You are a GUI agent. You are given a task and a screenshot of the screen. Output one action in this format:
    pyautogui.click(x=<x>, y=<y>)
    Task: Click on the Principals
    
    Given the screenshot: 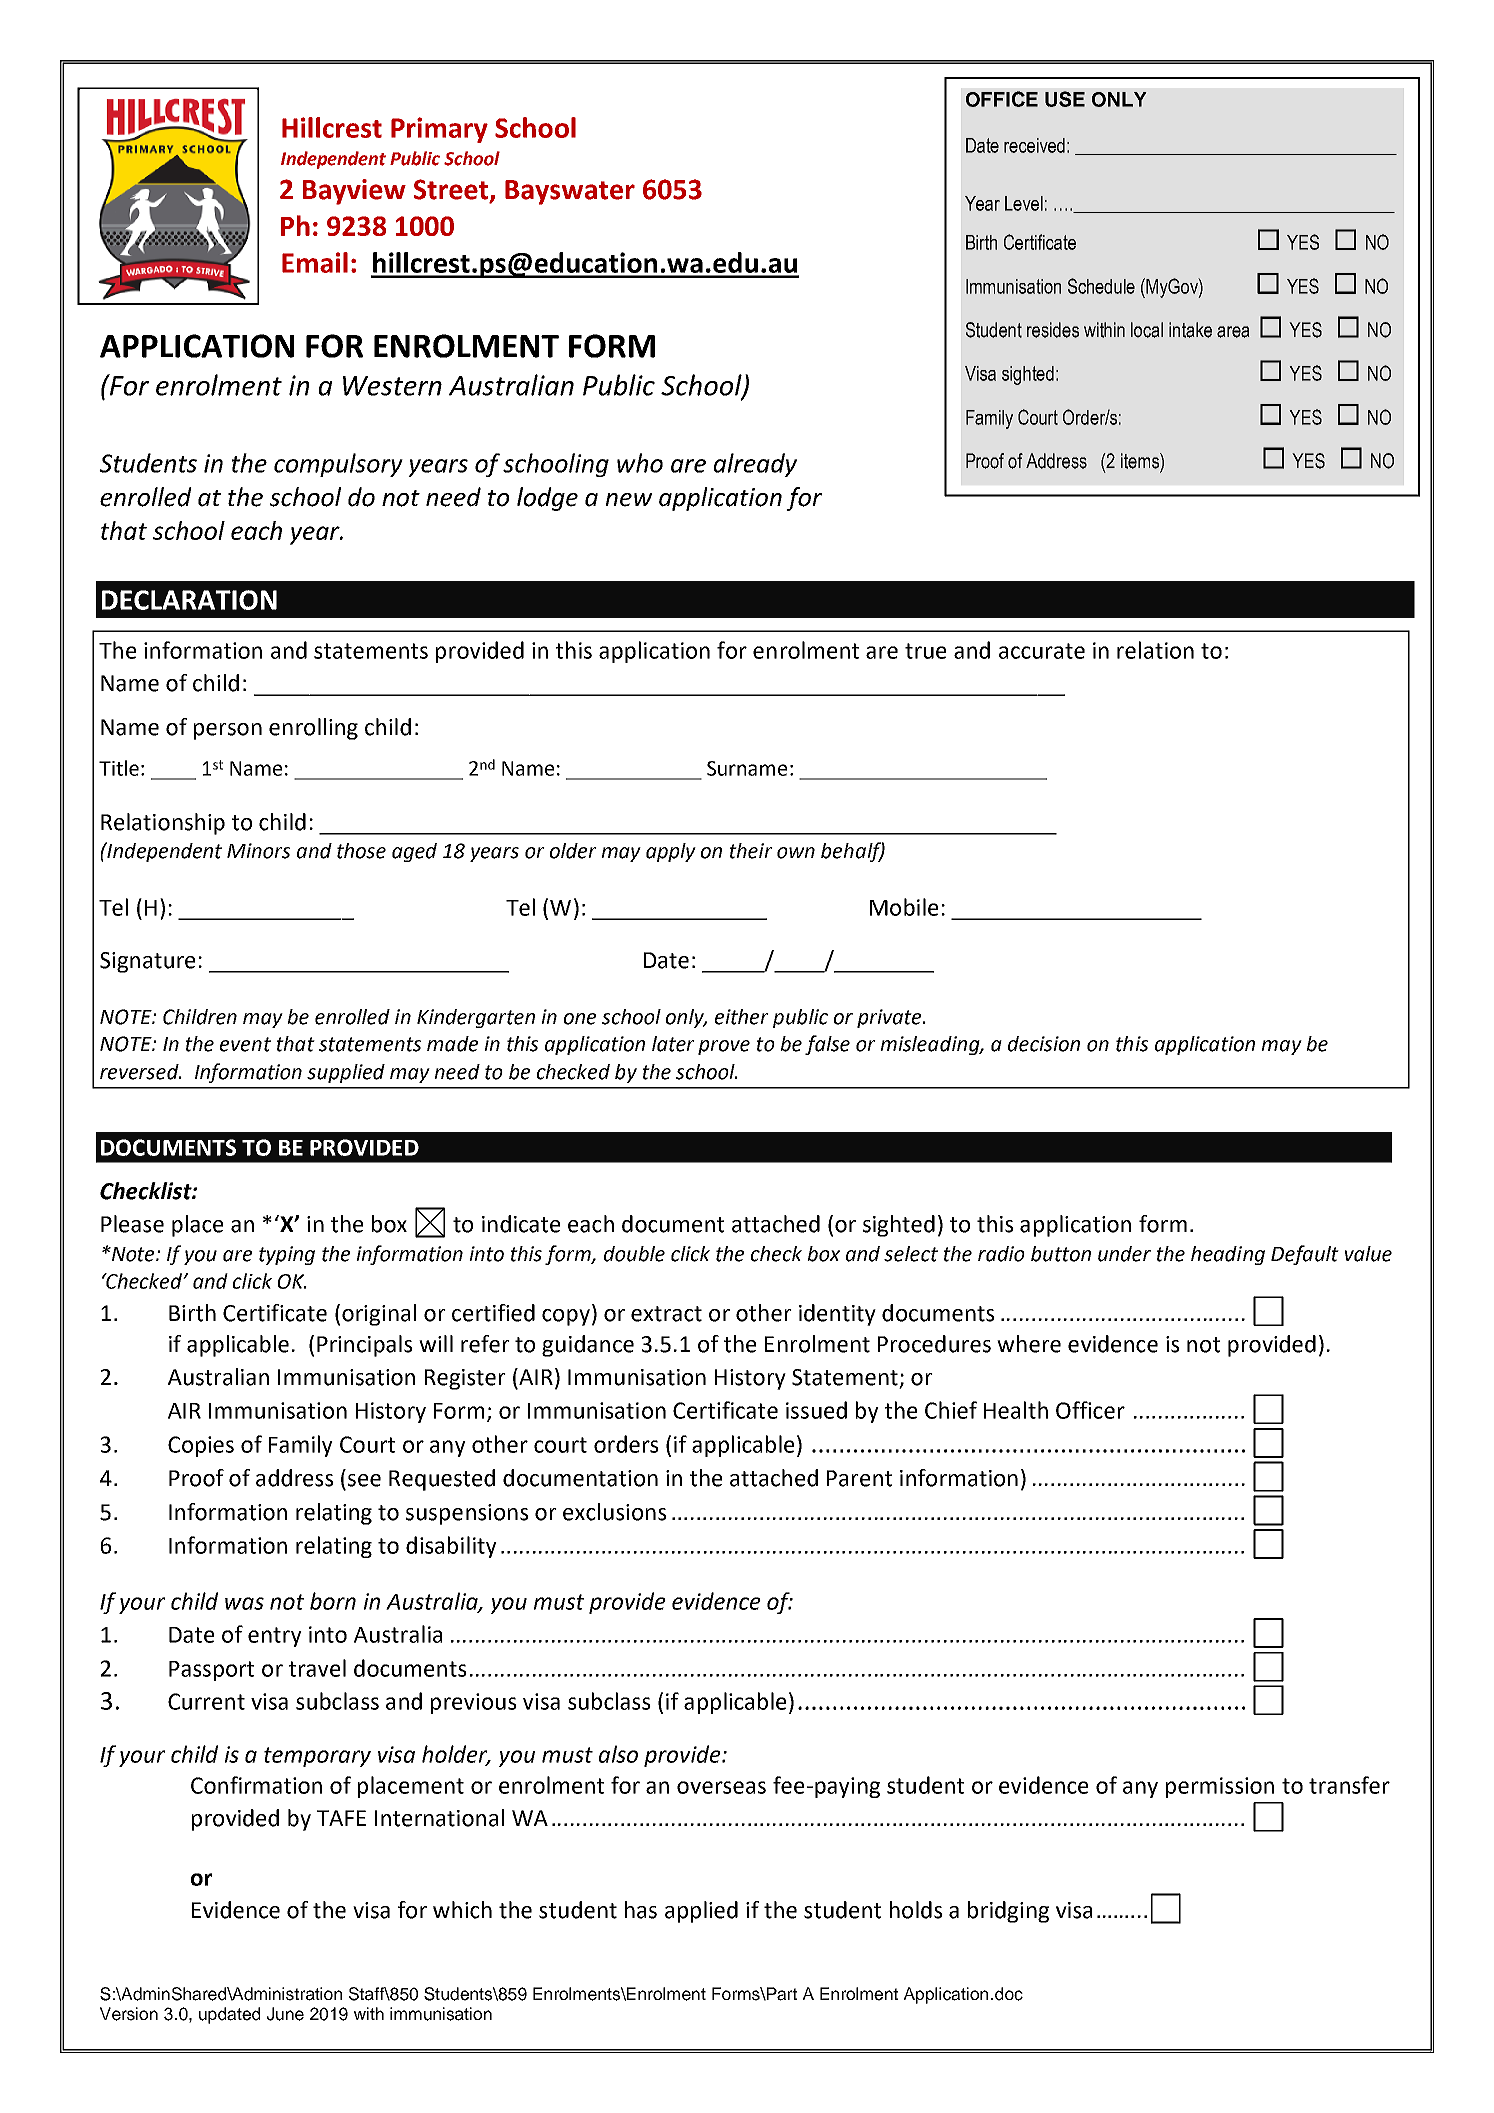 What is the action you would take?
    pyautogui.click(x=365, y=1346)
